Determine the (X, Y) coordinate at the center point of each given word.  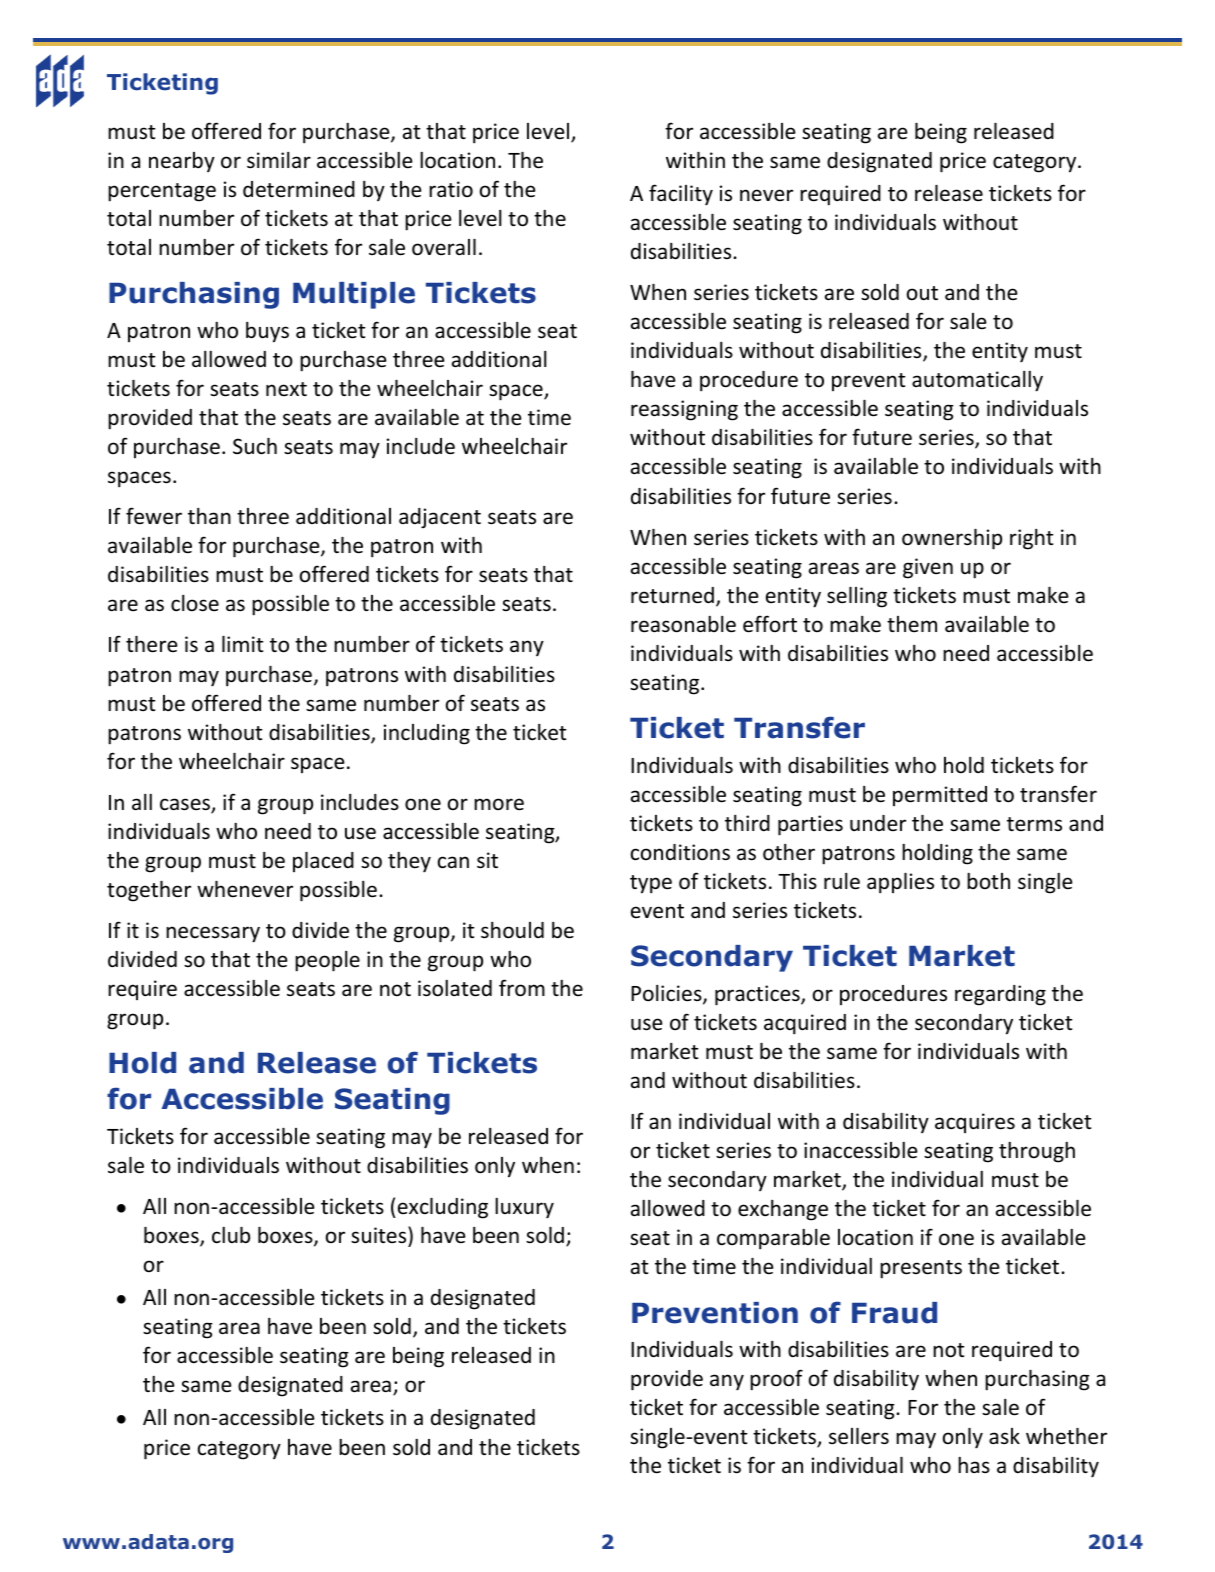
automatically (977, 381)
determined (299, 189)
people (327, 961)
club (231, 1235)
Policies (667, 994)
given (928, 568)
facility (681, 195)
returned (672, 595)
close (195, 603)
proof (776, 1380)
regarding (1000, 995)
